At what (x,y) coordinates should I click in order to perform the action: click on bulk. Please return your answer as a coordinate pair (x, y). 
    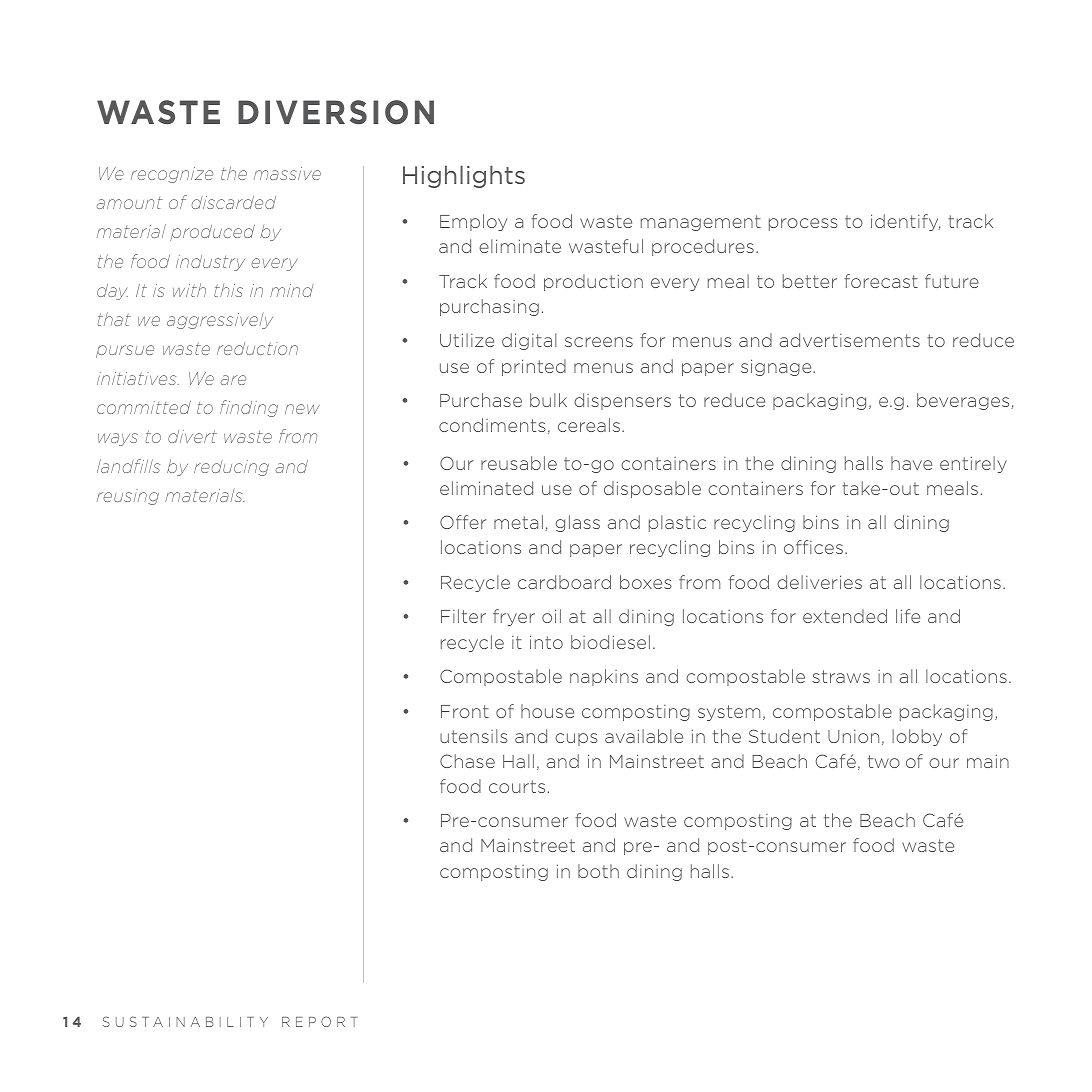
    Looking at the image, I should click on (548, 400).
